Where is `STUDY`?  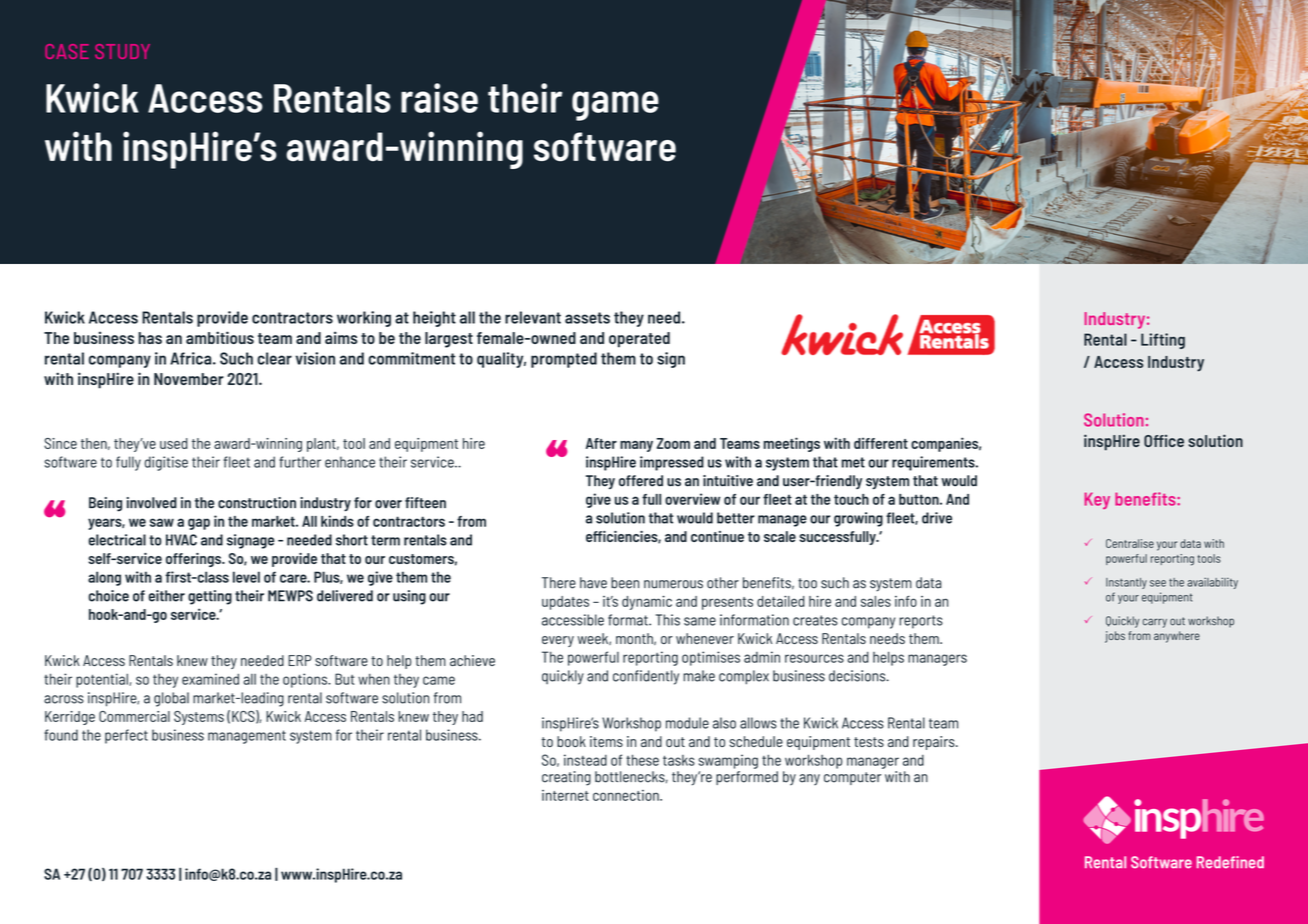
STUDY is located at coordinates (122, 51).
